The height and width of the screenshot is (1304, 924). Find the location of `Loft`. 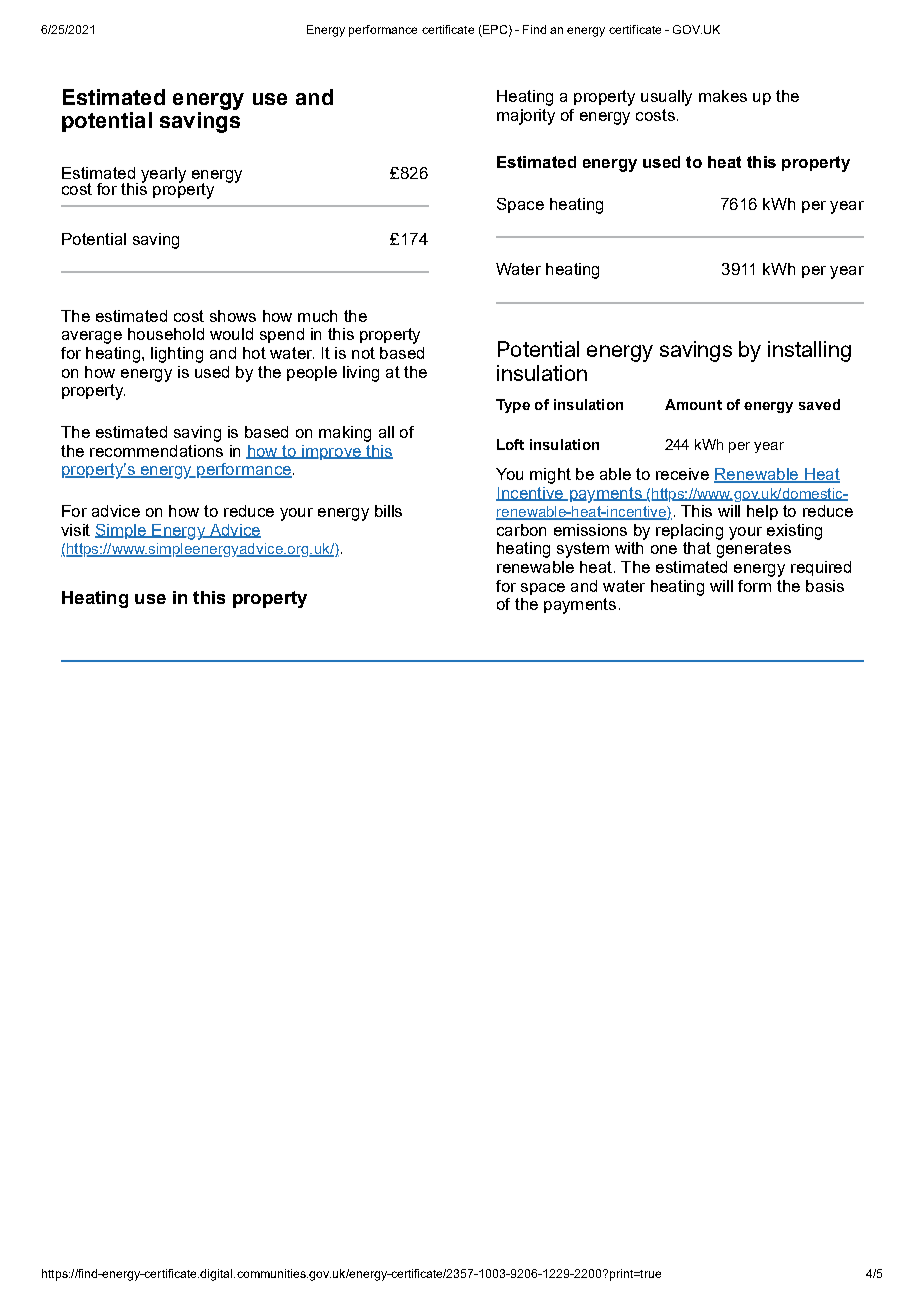

Loft is located at coordinates (510, 444).
